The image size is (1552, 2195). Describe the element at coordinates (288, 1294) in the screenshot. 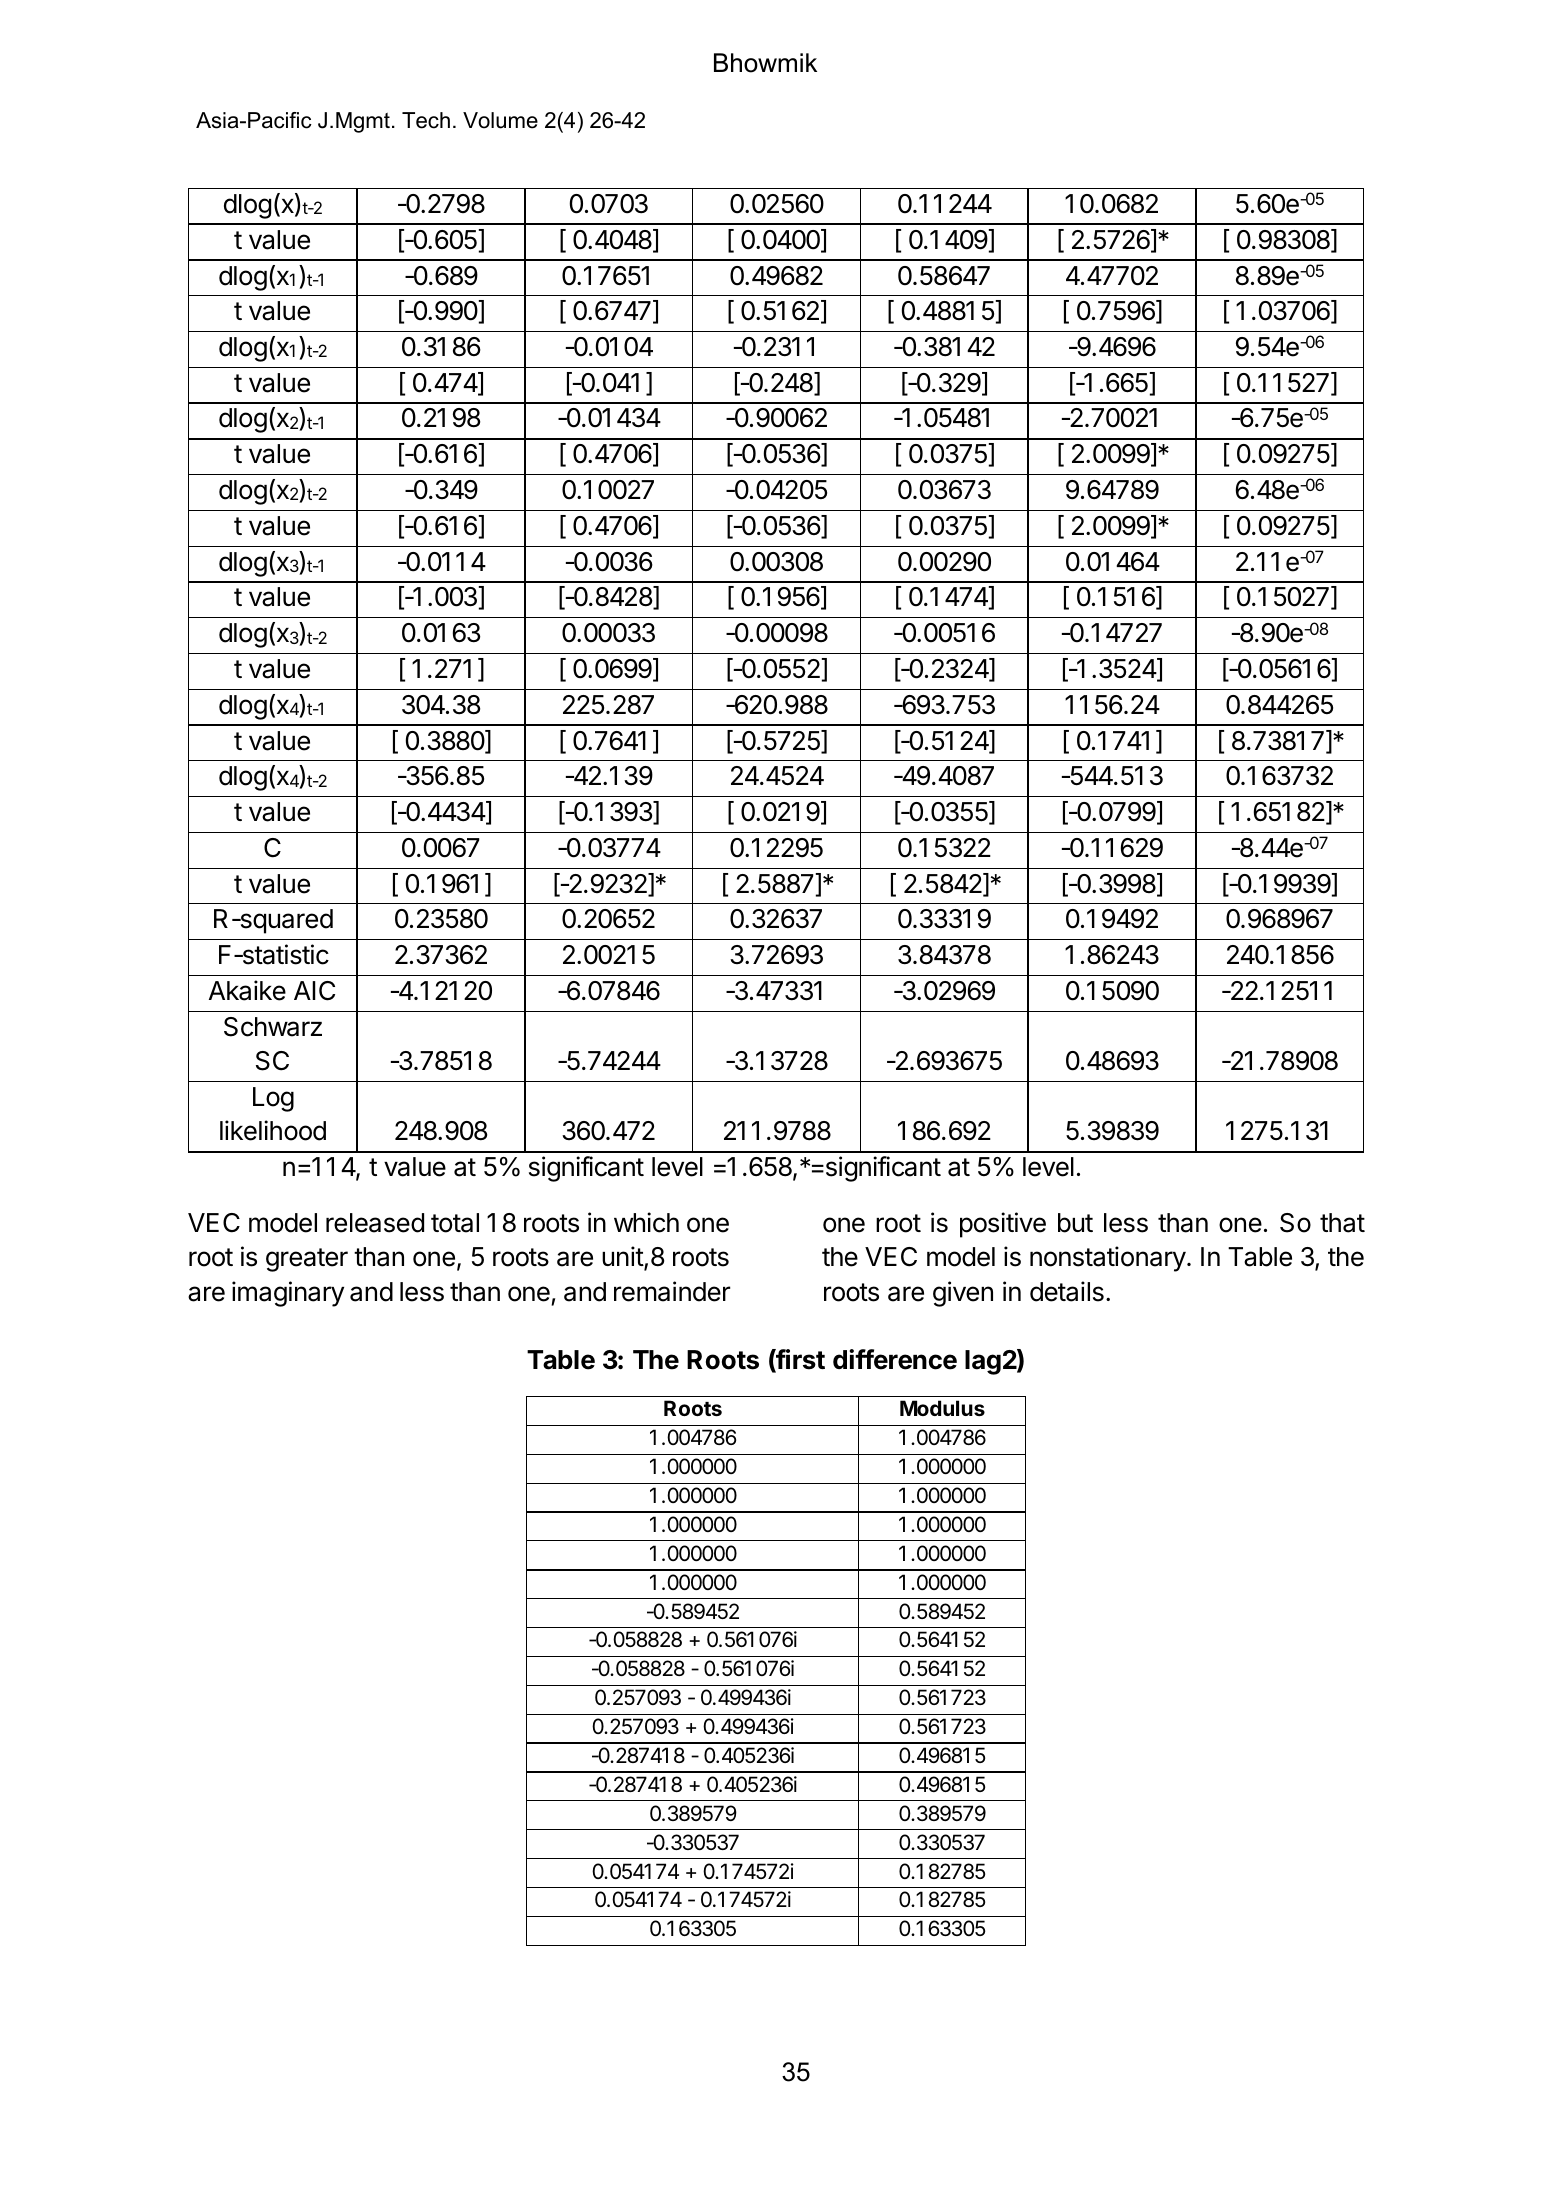

I see `imaginary` at that location.
